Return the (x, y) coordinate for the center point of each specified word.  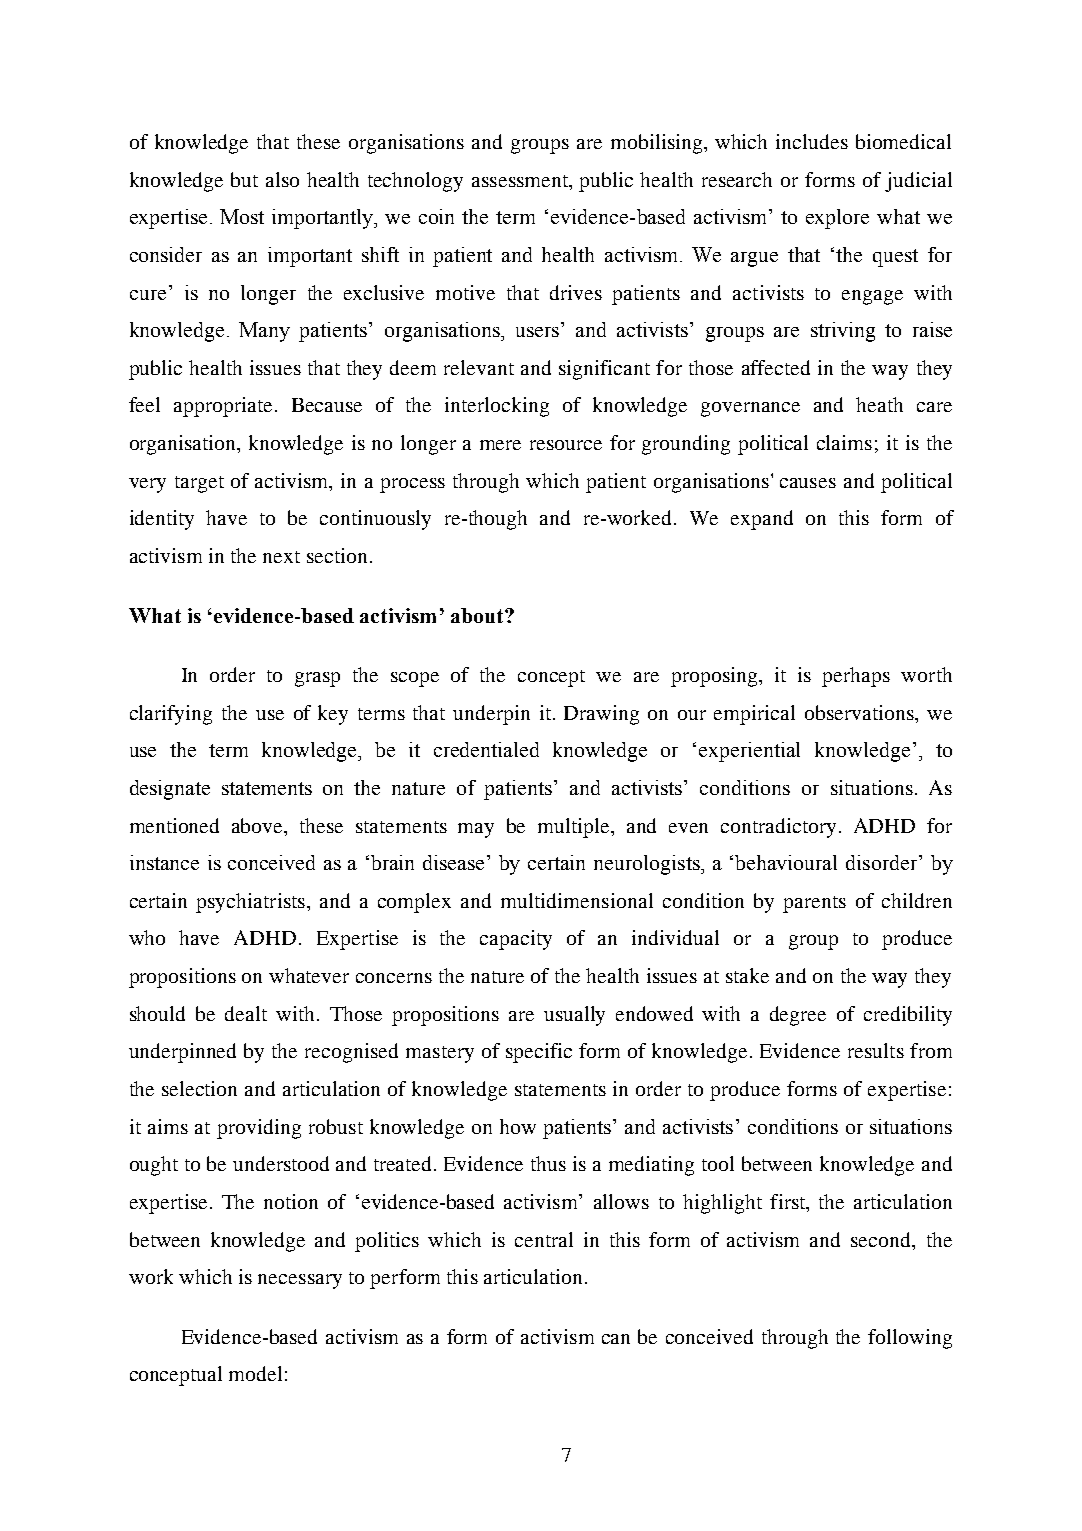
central (544, 1239)
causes (808, 483)
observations (860, 712)
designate (170, 790)
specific (539, 1053)
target (199, 484)
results (876, 1050)
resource (566, 445)
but (244, 179)
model (255, 1373)
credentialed (486, 749)
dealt (246, 1013)
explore (837, 219)
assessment (521, 181)
